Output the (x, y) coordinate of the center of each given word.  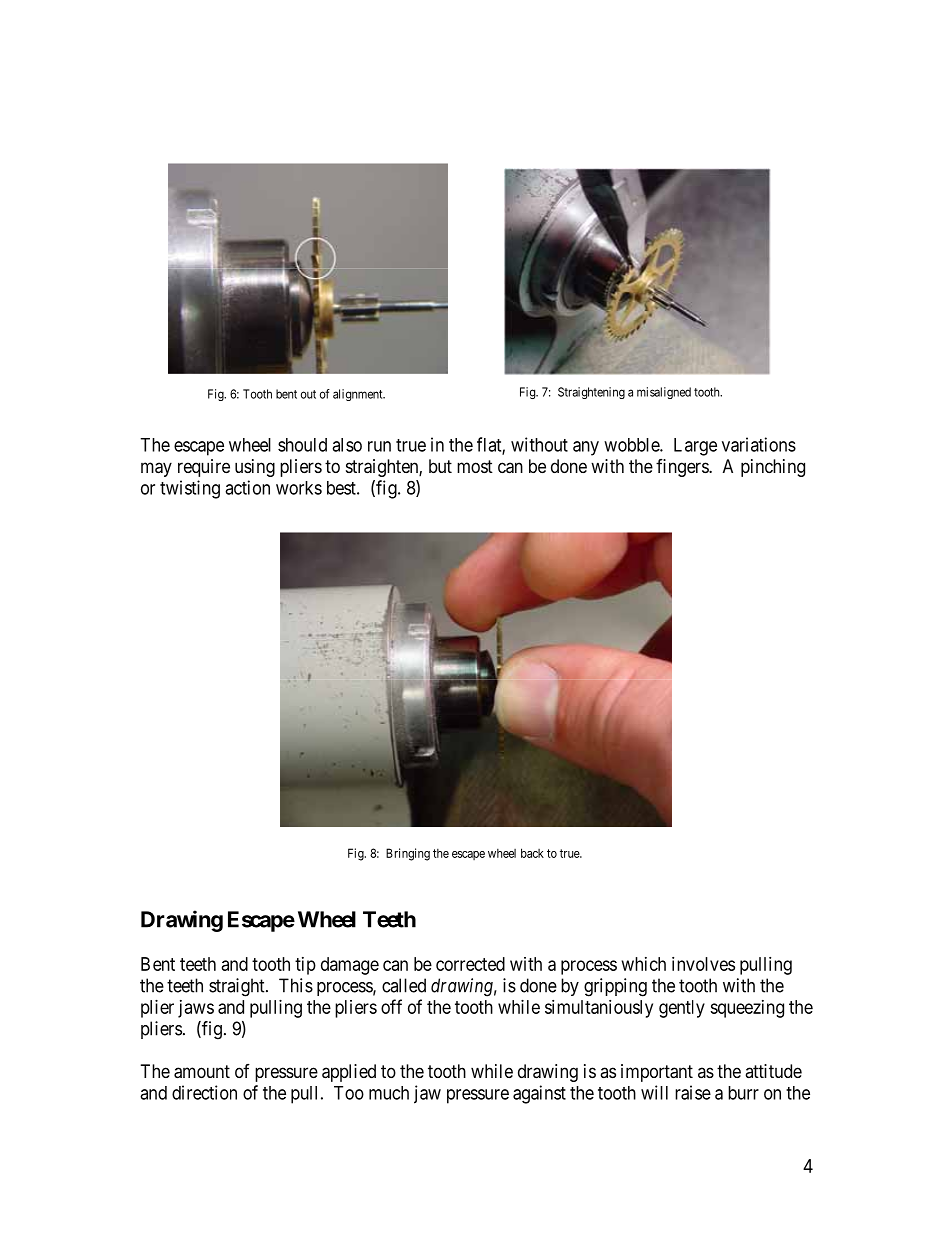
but (440, 466)
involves (703, 964)
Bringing (408, 854)
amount (202, 1072)
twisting (190, 489)
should (302, 445)
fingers (683, 468)
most (475, 466)
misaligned (664, 393)
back (532, 853)
